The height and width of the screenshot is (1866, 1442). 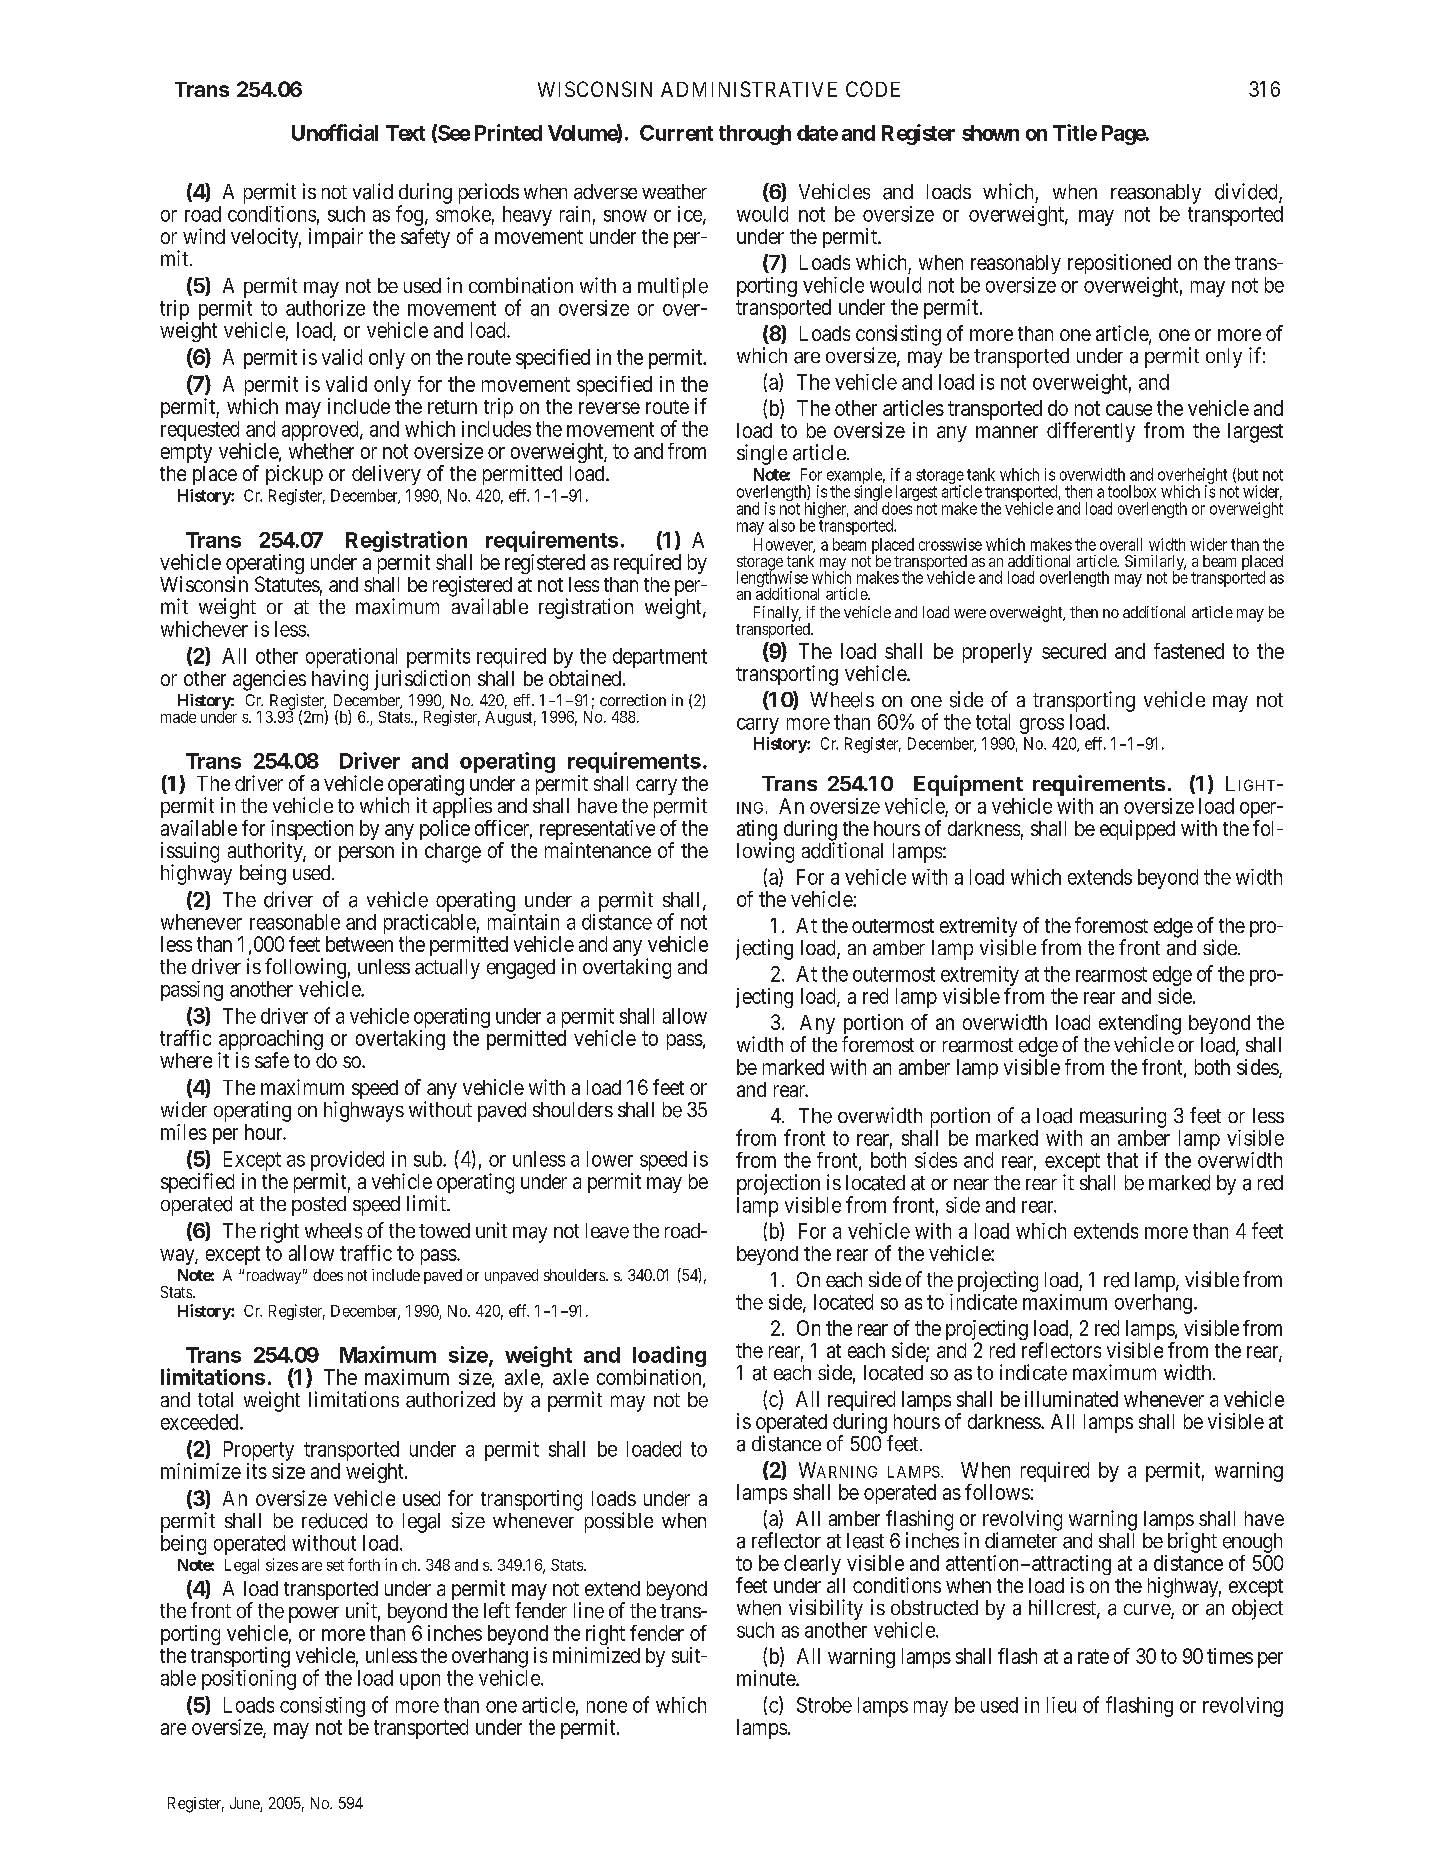 What do you see at coordinates (1148, 1611) in the screenshot?
I see `curve` at bounding box center [1148, 1611].
